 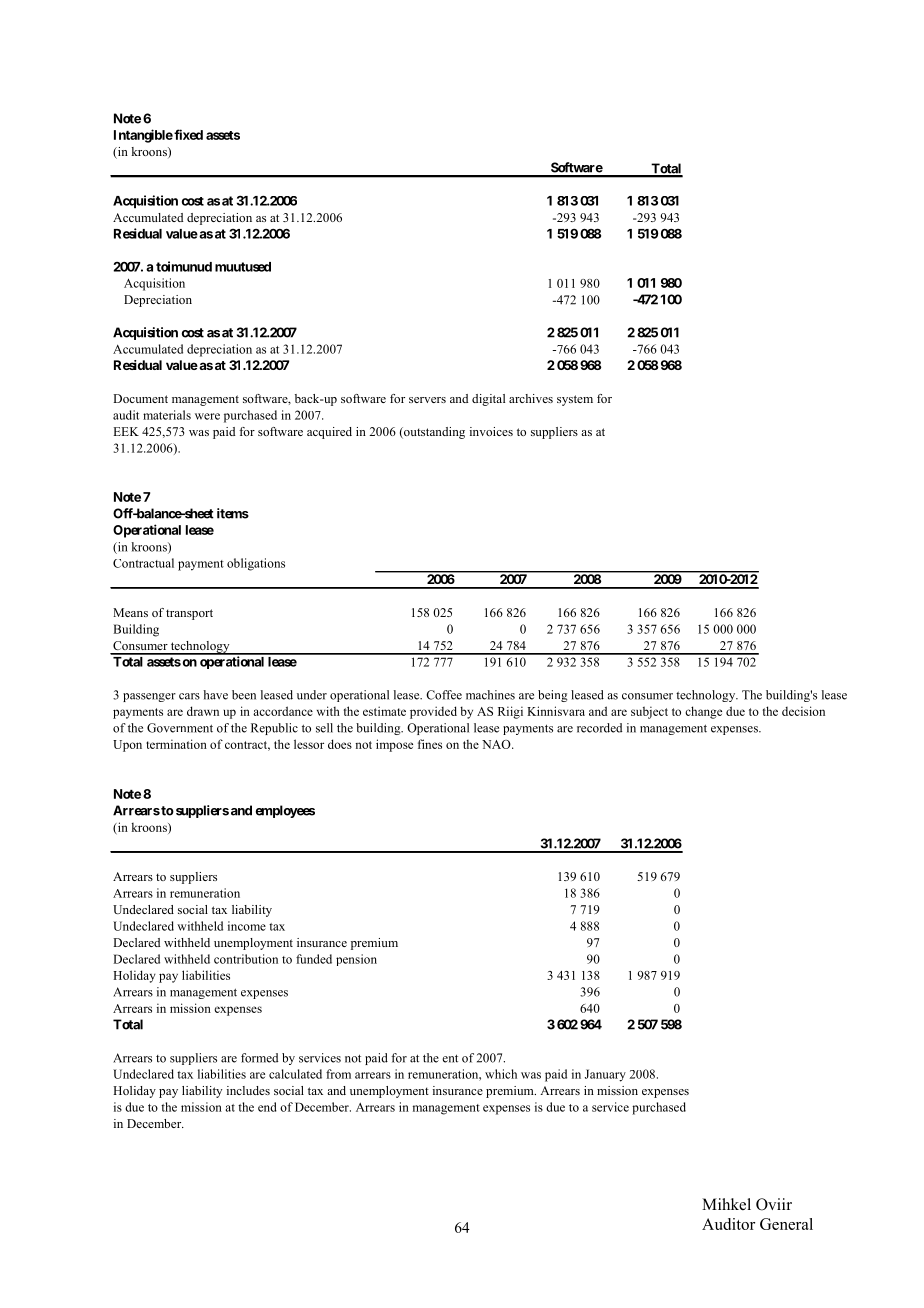 I want to click on system, so click(x=575, y=400).
